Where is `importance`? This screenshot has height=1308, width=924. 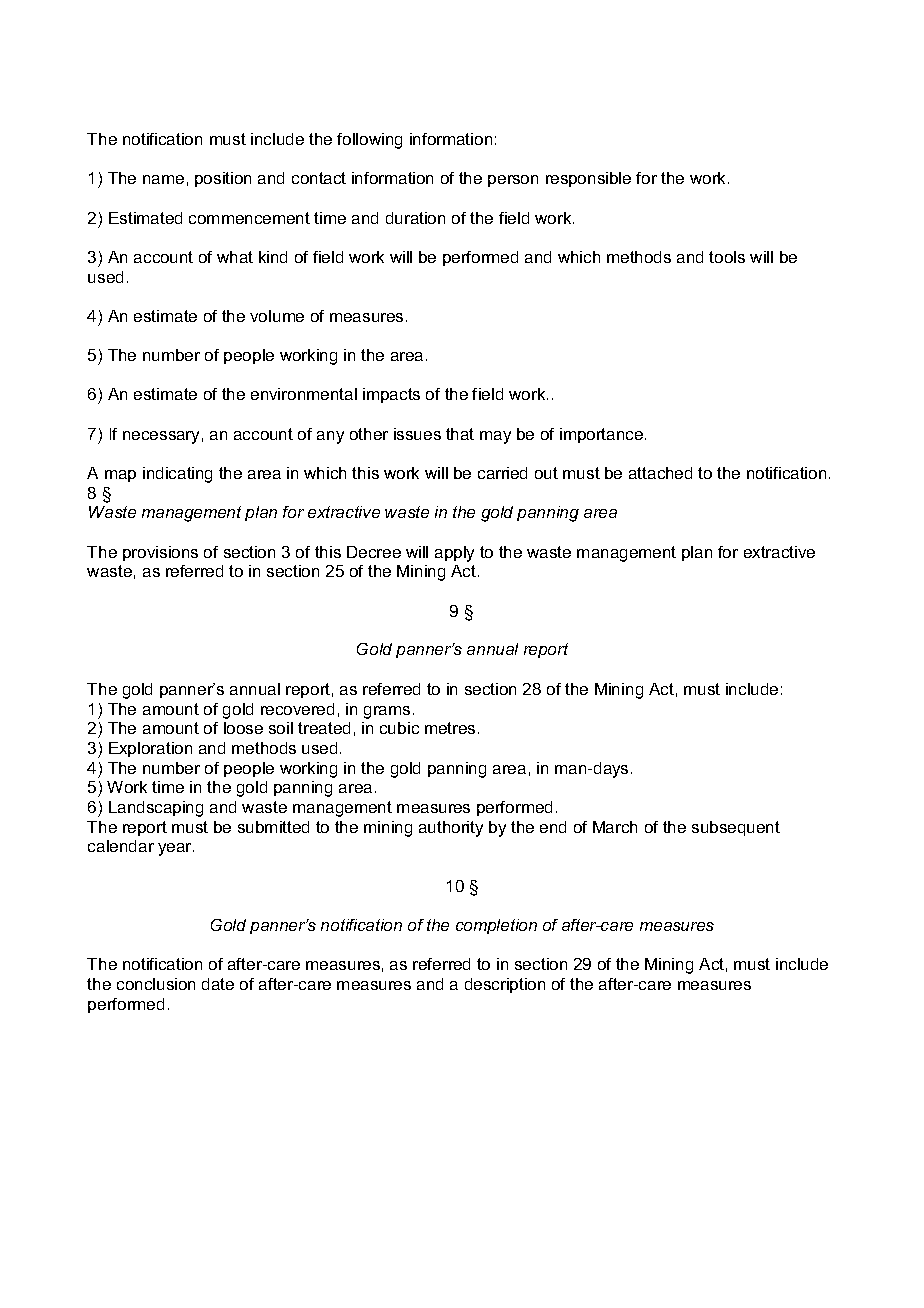
importance is located at coordinates (603, 435).
